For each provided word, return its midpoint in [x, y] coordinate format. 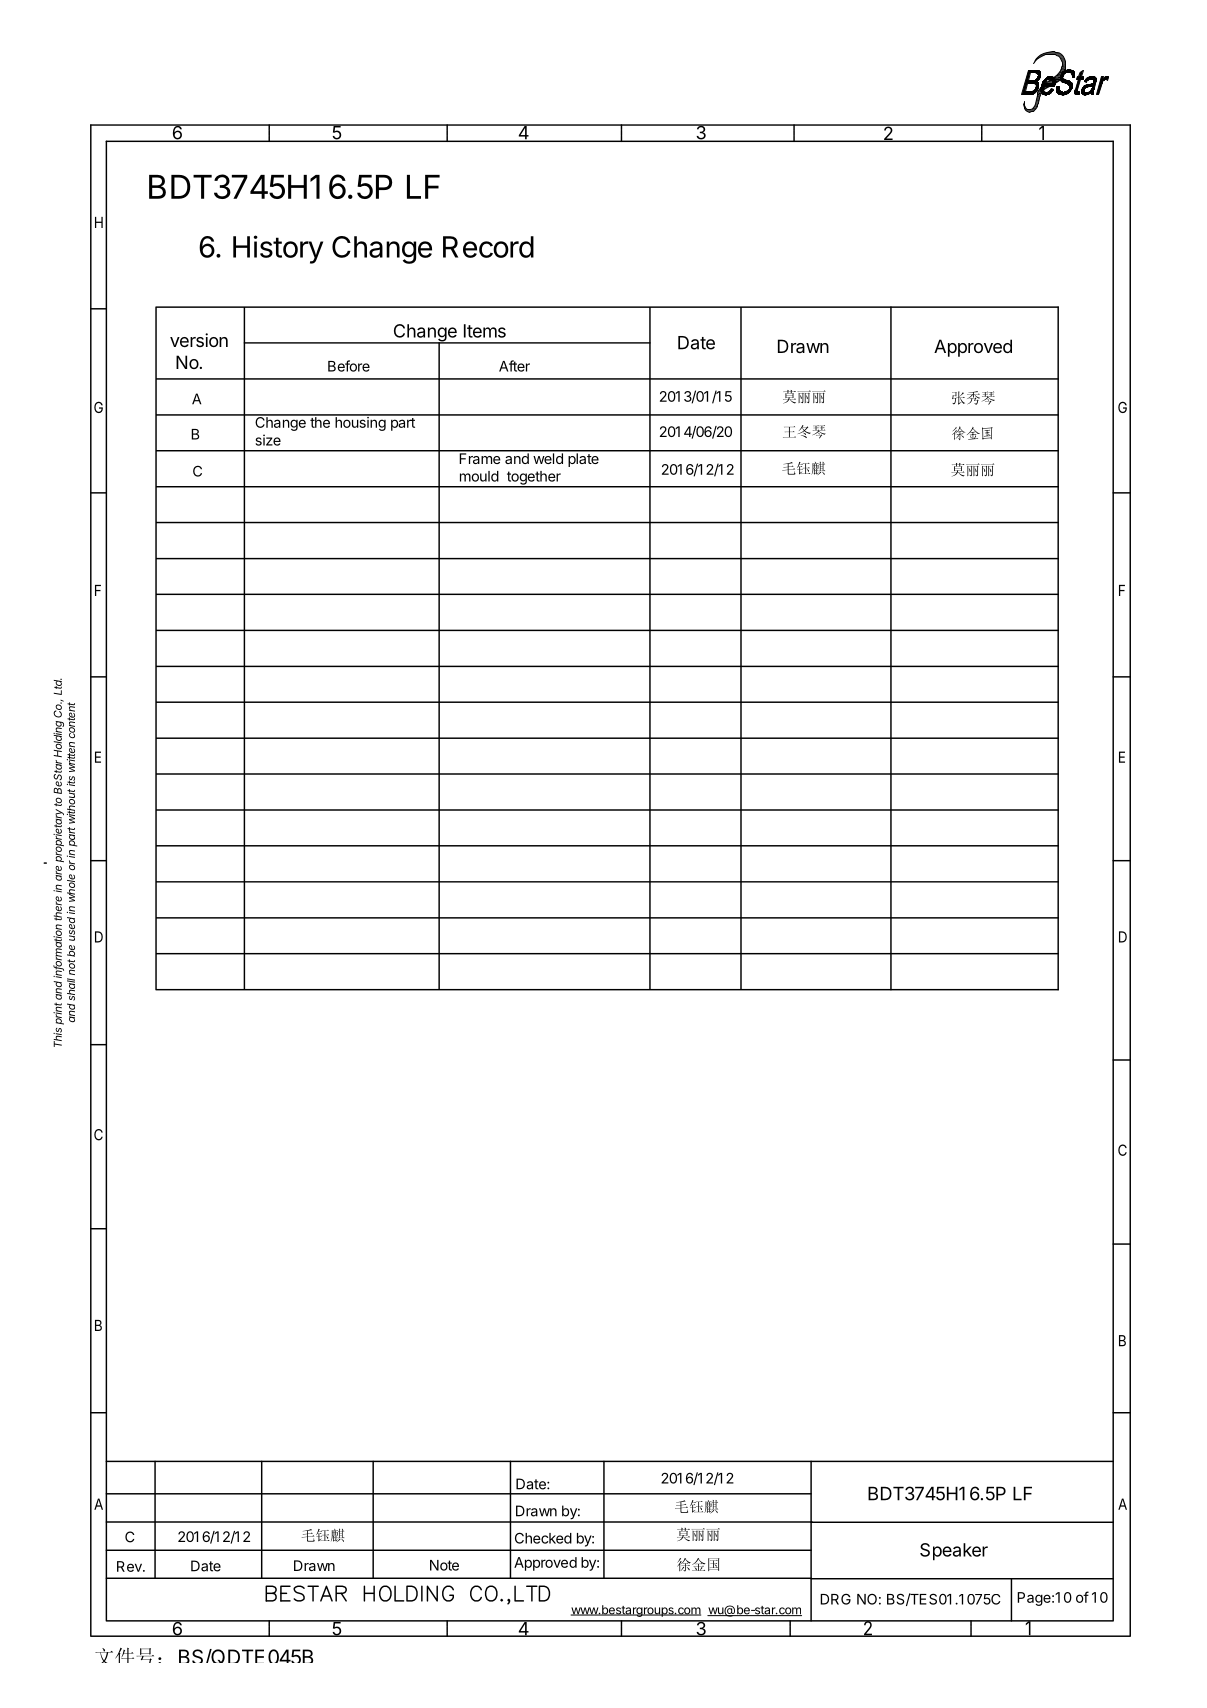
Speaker [954, 1552]
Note [444, 1565]
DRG [835, 1599]
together [534, 479]
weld [548, 457]
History [278, 249]
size [268, 440]
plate [583, 459]
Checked [543, 1538]
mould [479, 476]
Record [488, 247]
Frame [479, 457]
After [514, 366]
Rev [130, 1566]
